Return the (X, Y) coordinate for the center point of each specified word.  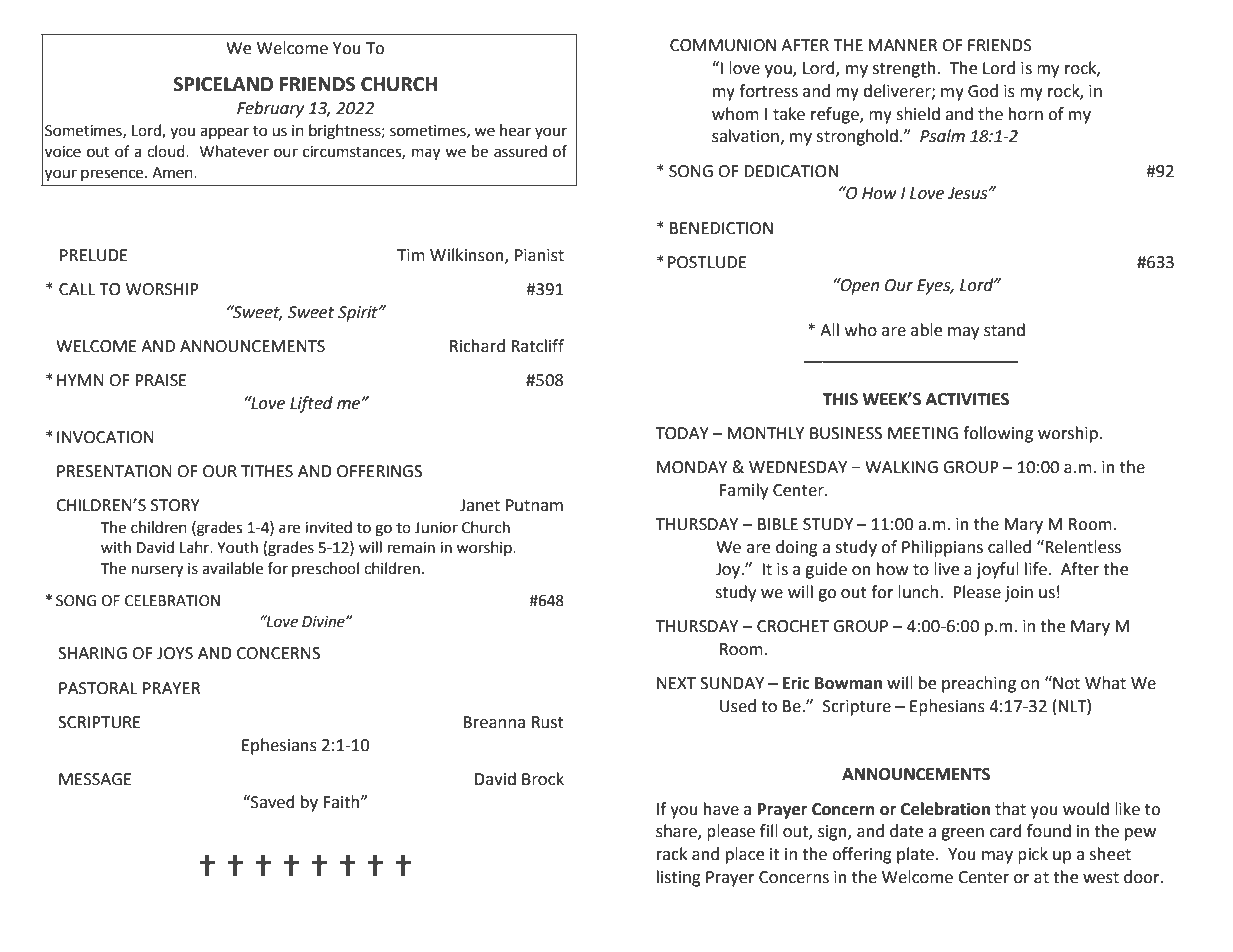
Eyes (935, 287)
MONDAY (692, 467)
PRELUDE (94, 255)
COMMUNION (723, 45)
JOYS (175, 653)
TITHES (267, 471)
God (983, 91)
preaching (979, 684)
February (270, 109)
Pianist (539, 255)
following (998, 434)
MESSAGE (95, 779)
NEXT (676, 683)
